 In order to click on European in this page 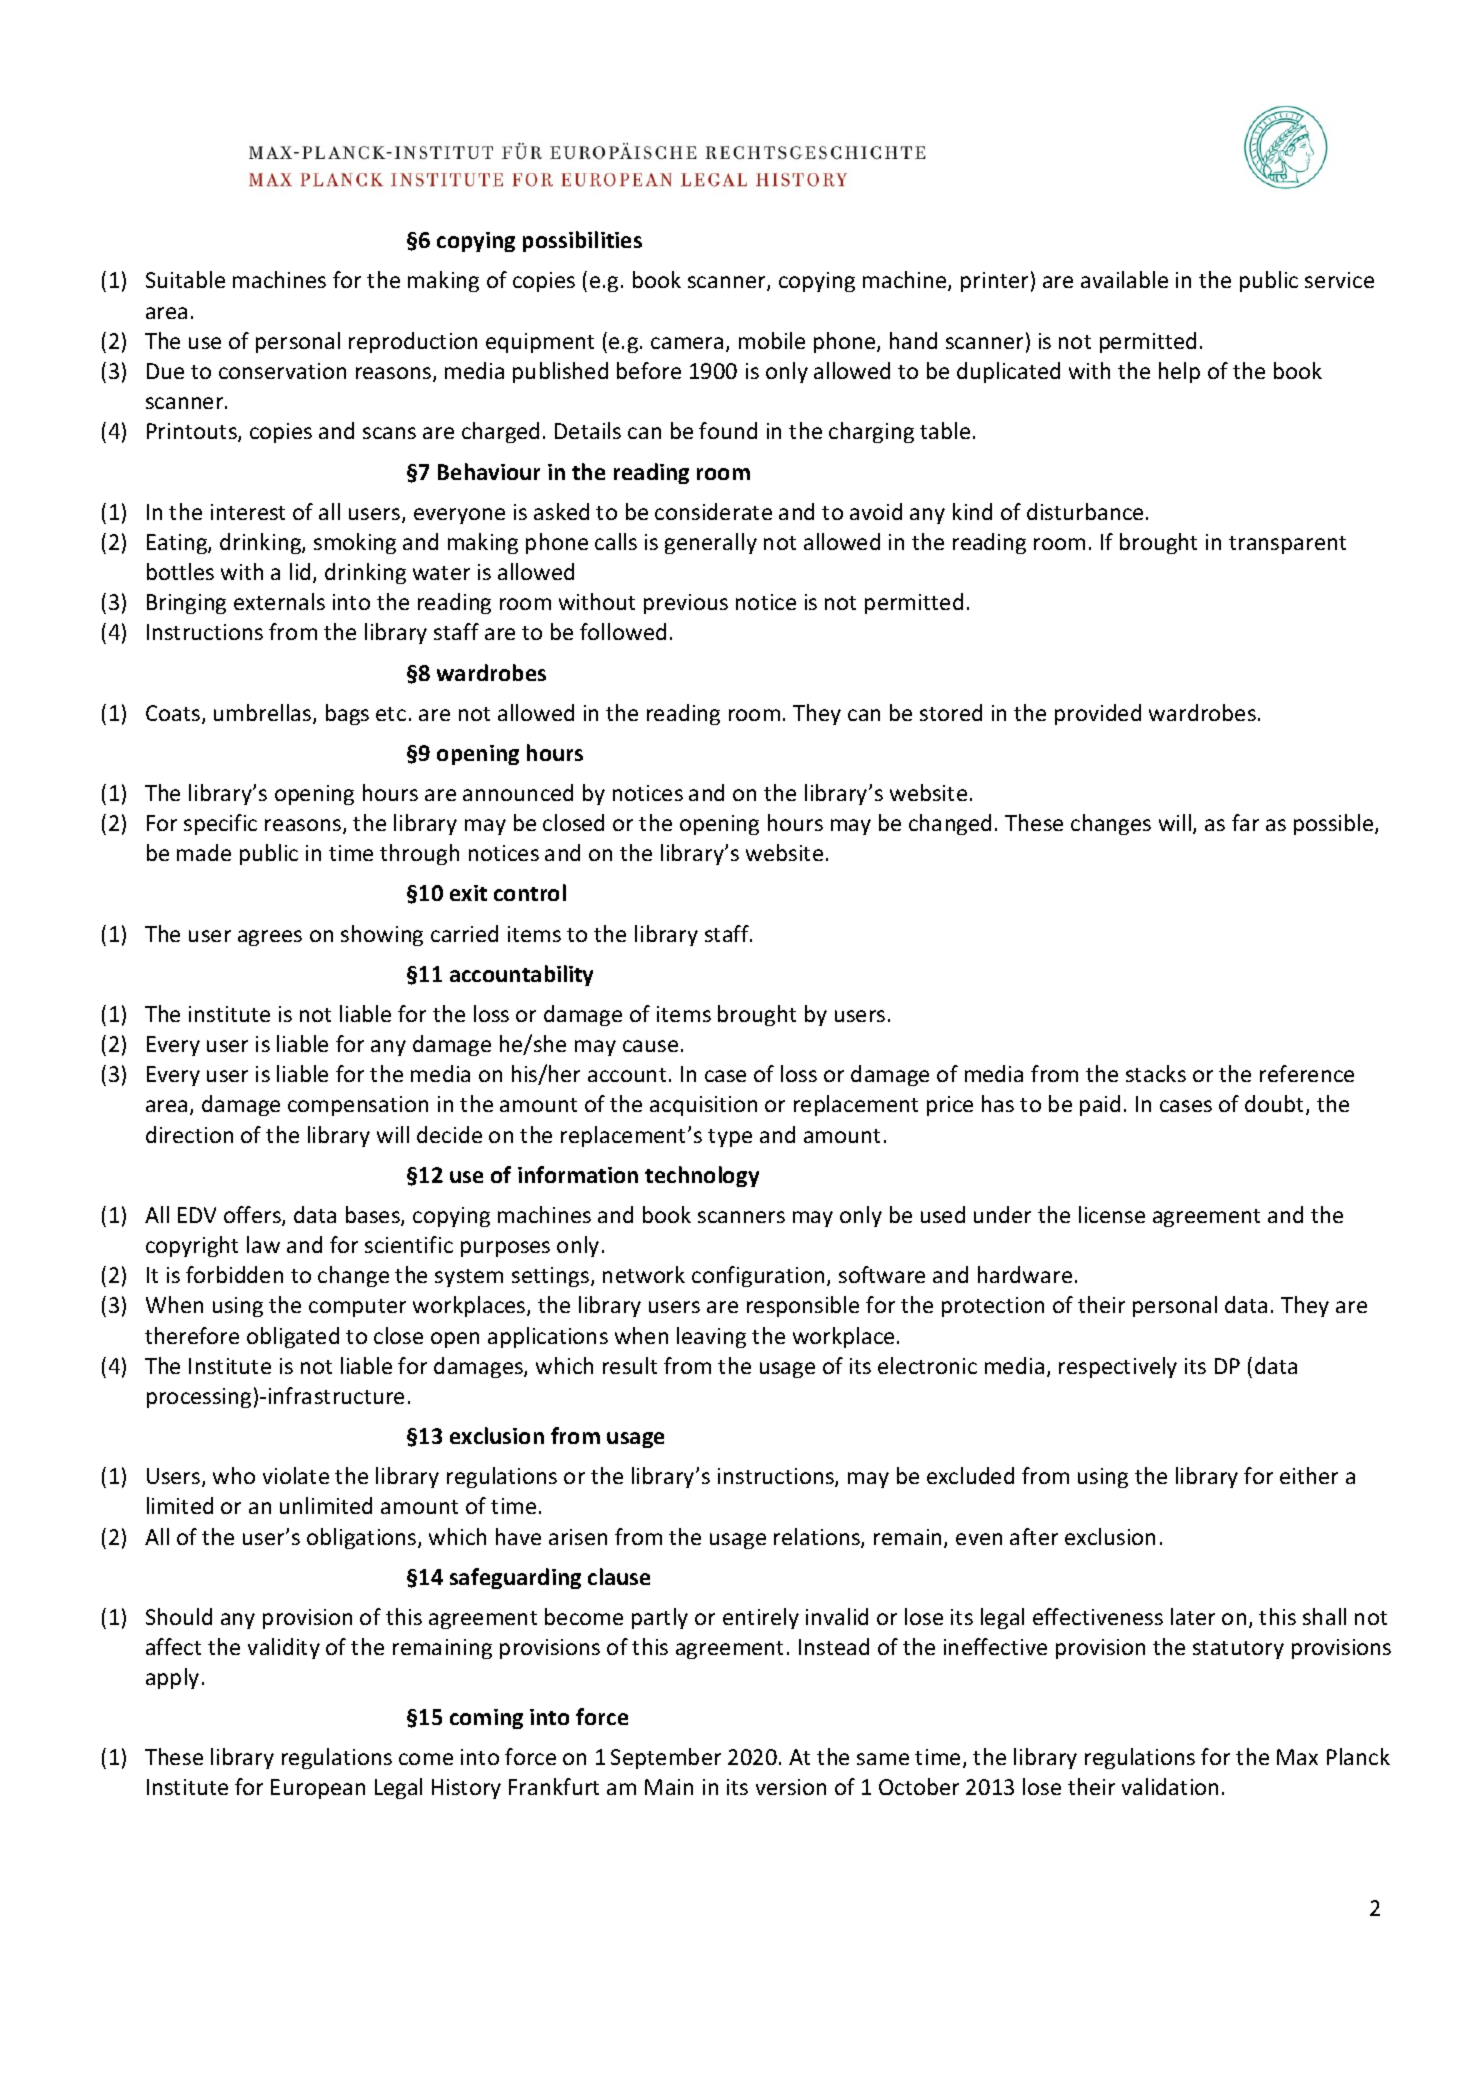, I will do `click(318, 1789)`.
